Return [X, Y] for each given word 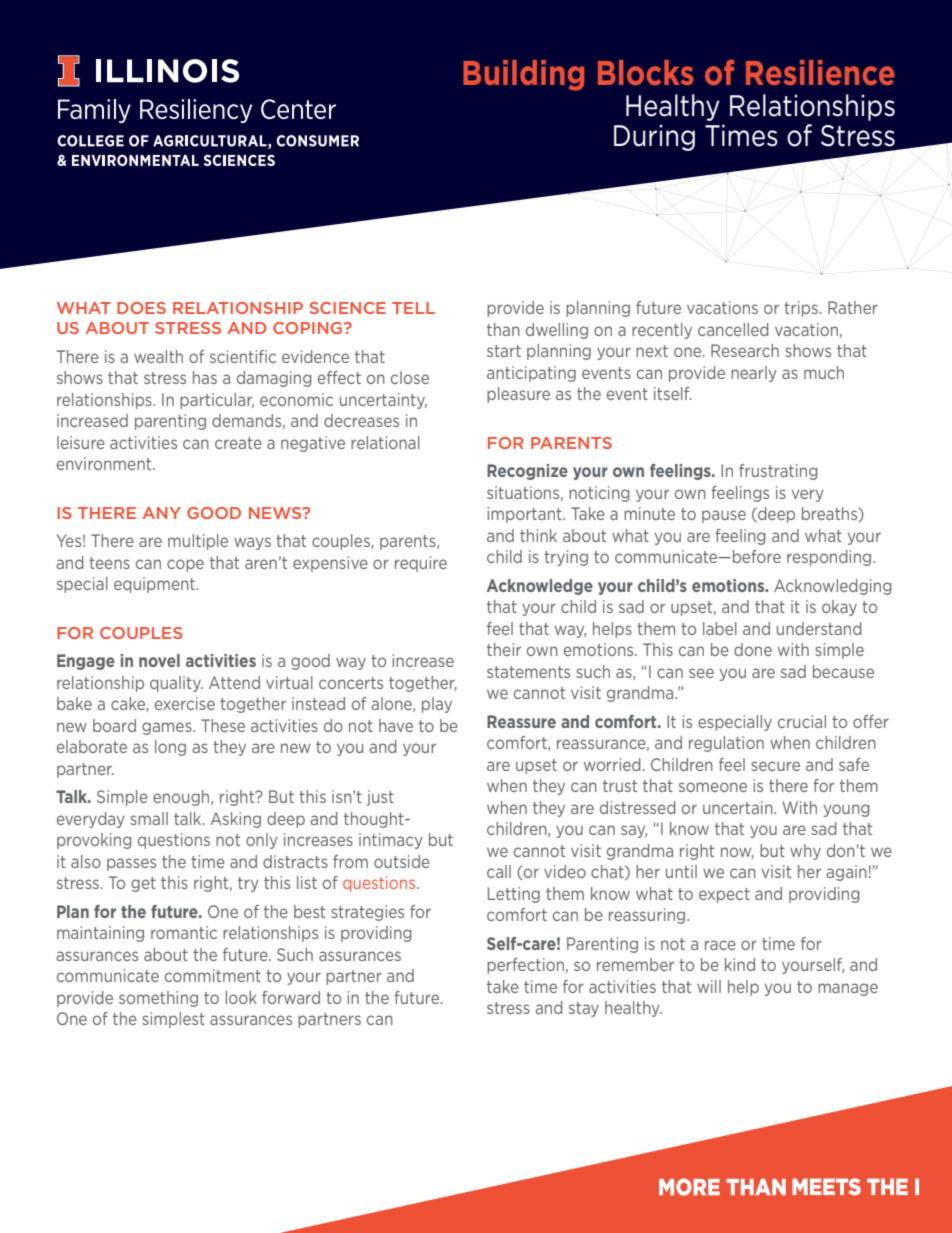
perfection [525, 966]
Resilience [820, 72]
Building [523, 75]
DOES [141, 308]
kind [740, 964]
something [158, 999]
